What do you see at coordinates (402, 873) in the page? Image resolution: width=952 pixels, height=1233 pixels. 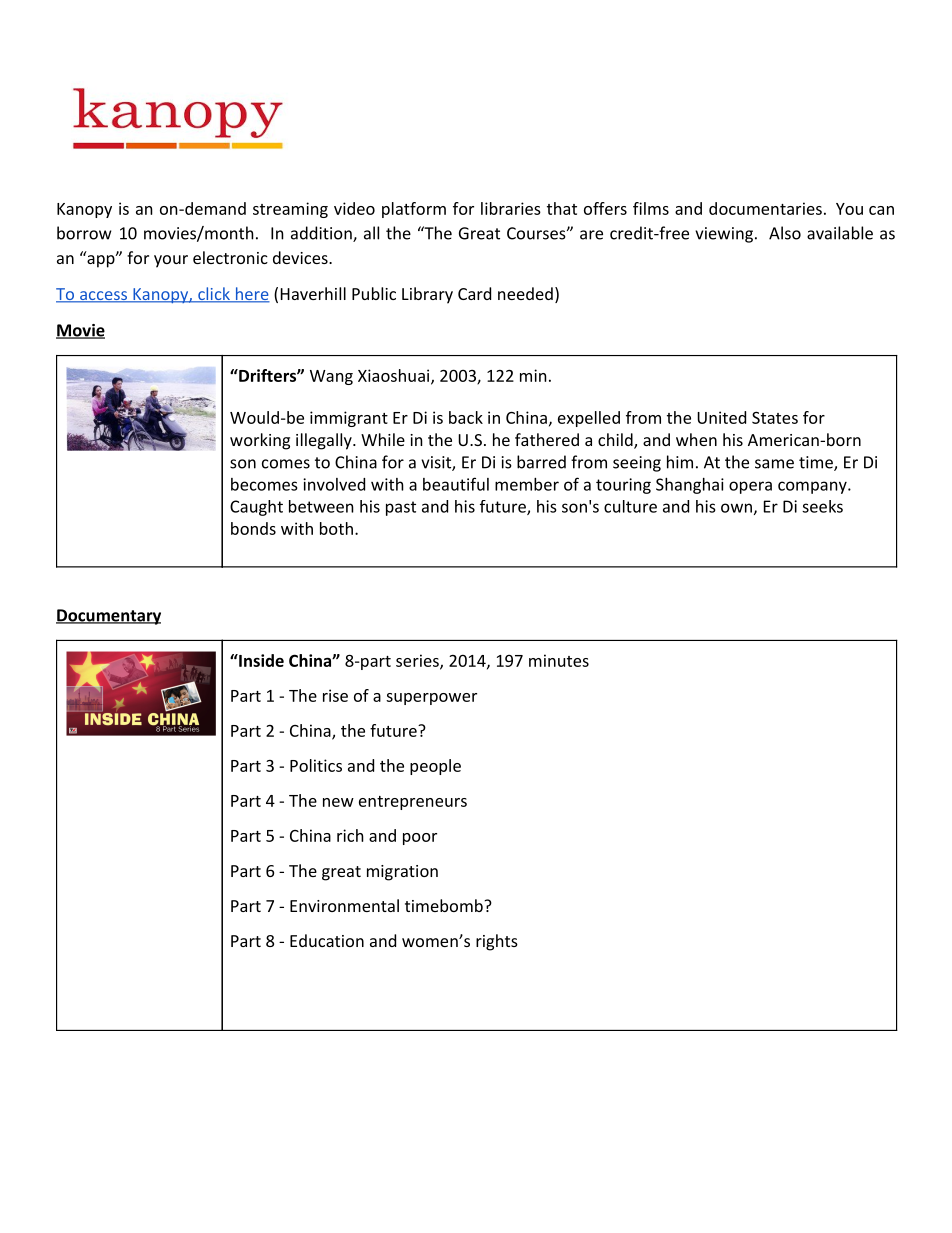 I see `migration` at bounding box center [402, 873].
